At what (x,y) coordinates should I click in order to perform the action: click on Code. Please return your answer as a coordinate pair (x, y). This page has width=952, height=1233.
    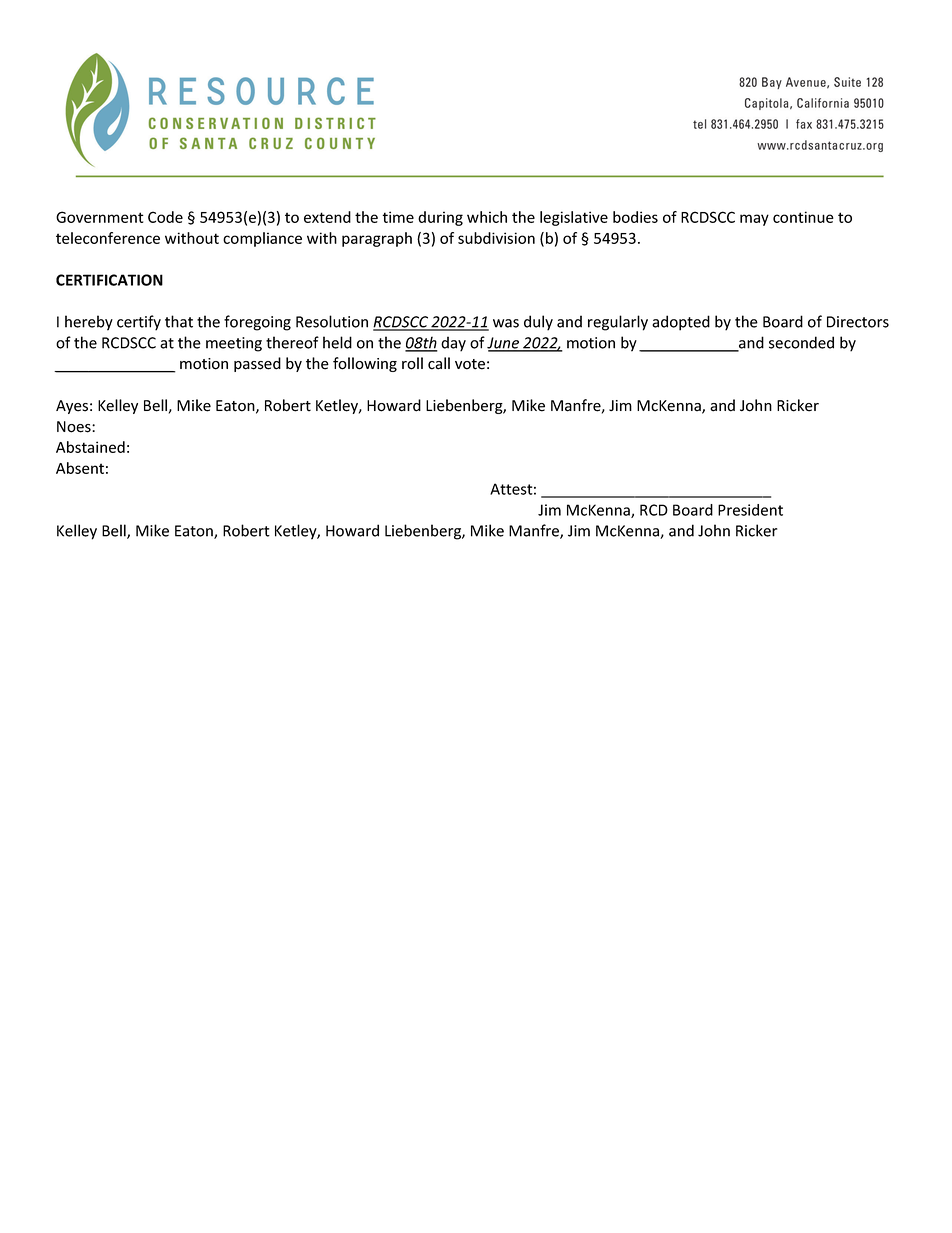
    Looking at the image, I should click on (165, 217).
